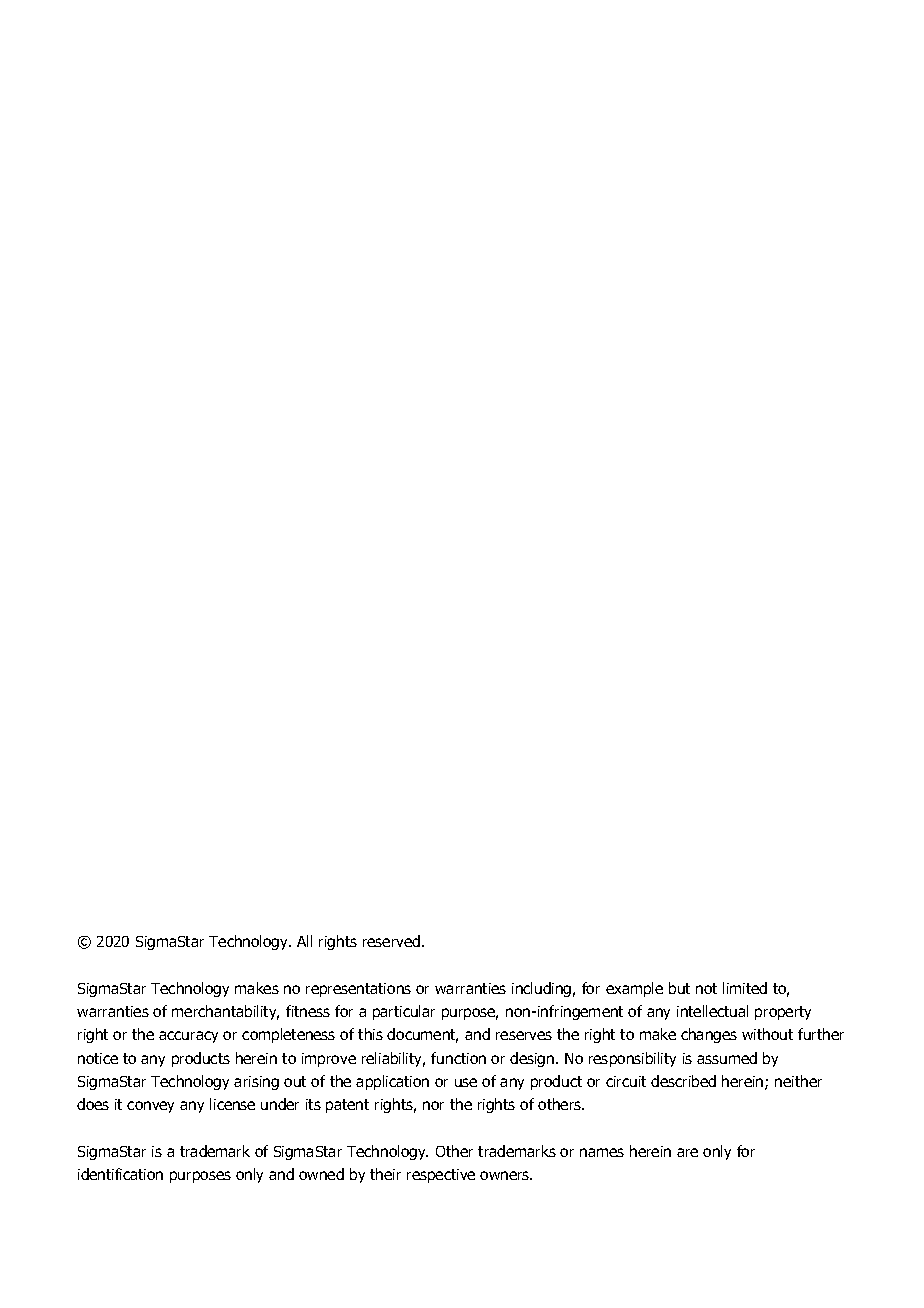 This document has width=924, height=1308. Describe the element at coordinates (727, 1058) in the document. I see `assumed` at that location.
